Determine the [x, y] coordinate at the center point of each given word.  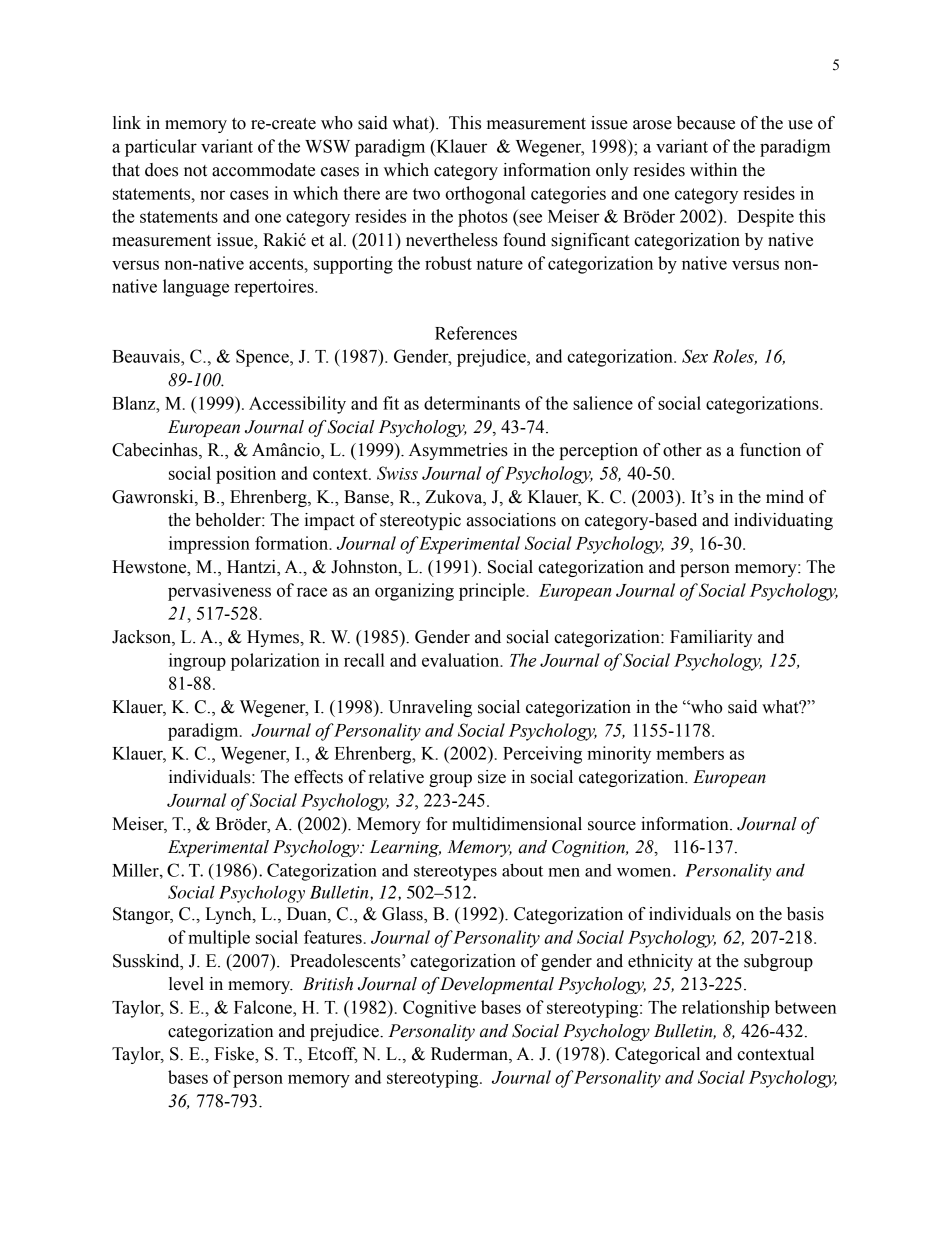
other [682, 450]
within [713, 170]
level [186, 984]
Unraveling [430, 708]
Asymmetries [458, 451]
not [195, 171]
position [246, 475]
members [690, 753]
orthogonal [485, 195]
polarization [275, 662]
